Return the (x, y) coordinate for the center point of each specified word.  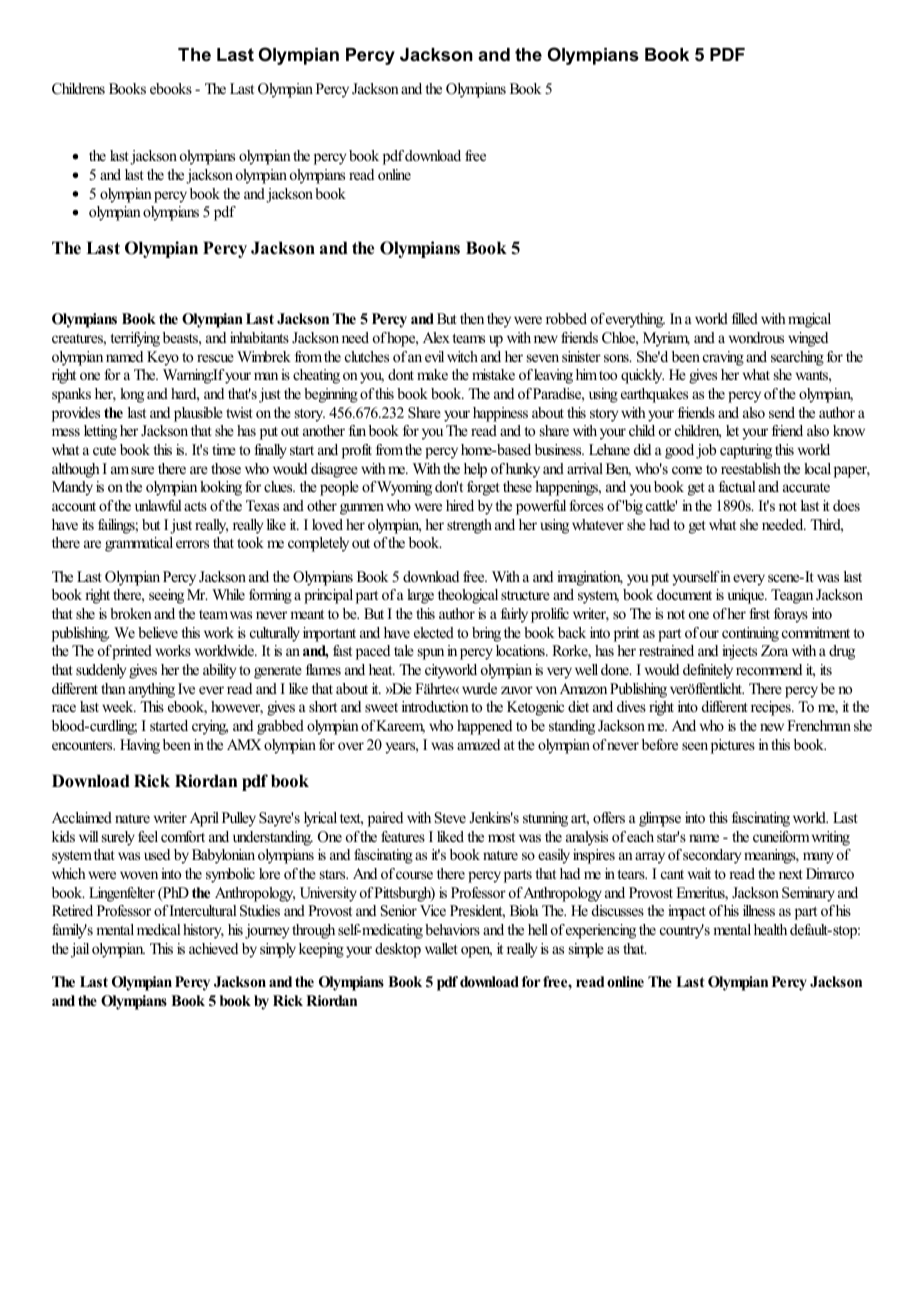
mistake (493, 374)
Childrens (78, 89)
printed (132, 652)
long (132, 395)
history (203, 931)
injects (739, 652)
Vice (433, 910)
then (472, 318)
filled (745, 318)
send (782, 412)
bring (486, 634)
